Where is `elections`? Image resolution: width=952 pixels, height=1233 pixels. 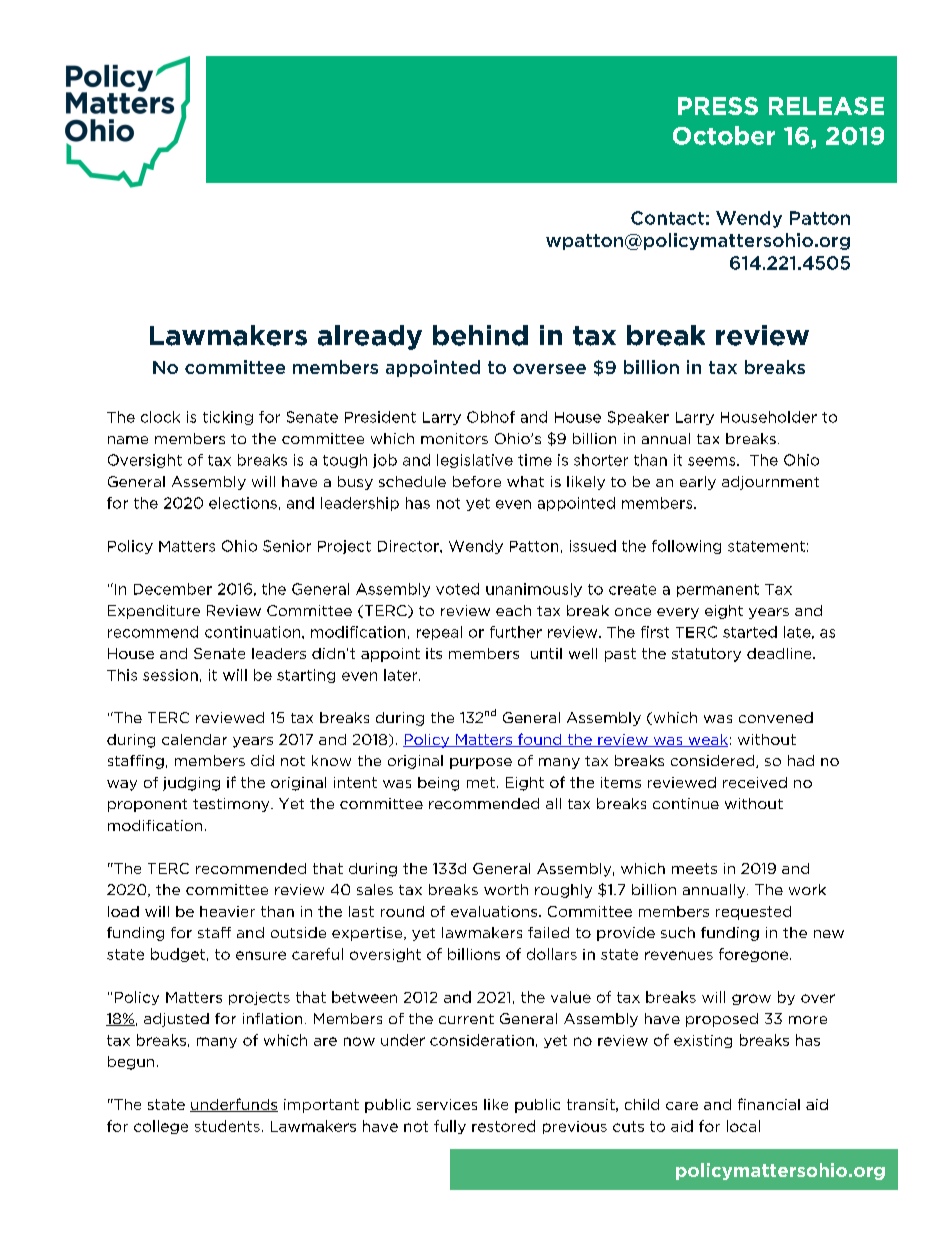
elections is located at coordinates (243, 503).
